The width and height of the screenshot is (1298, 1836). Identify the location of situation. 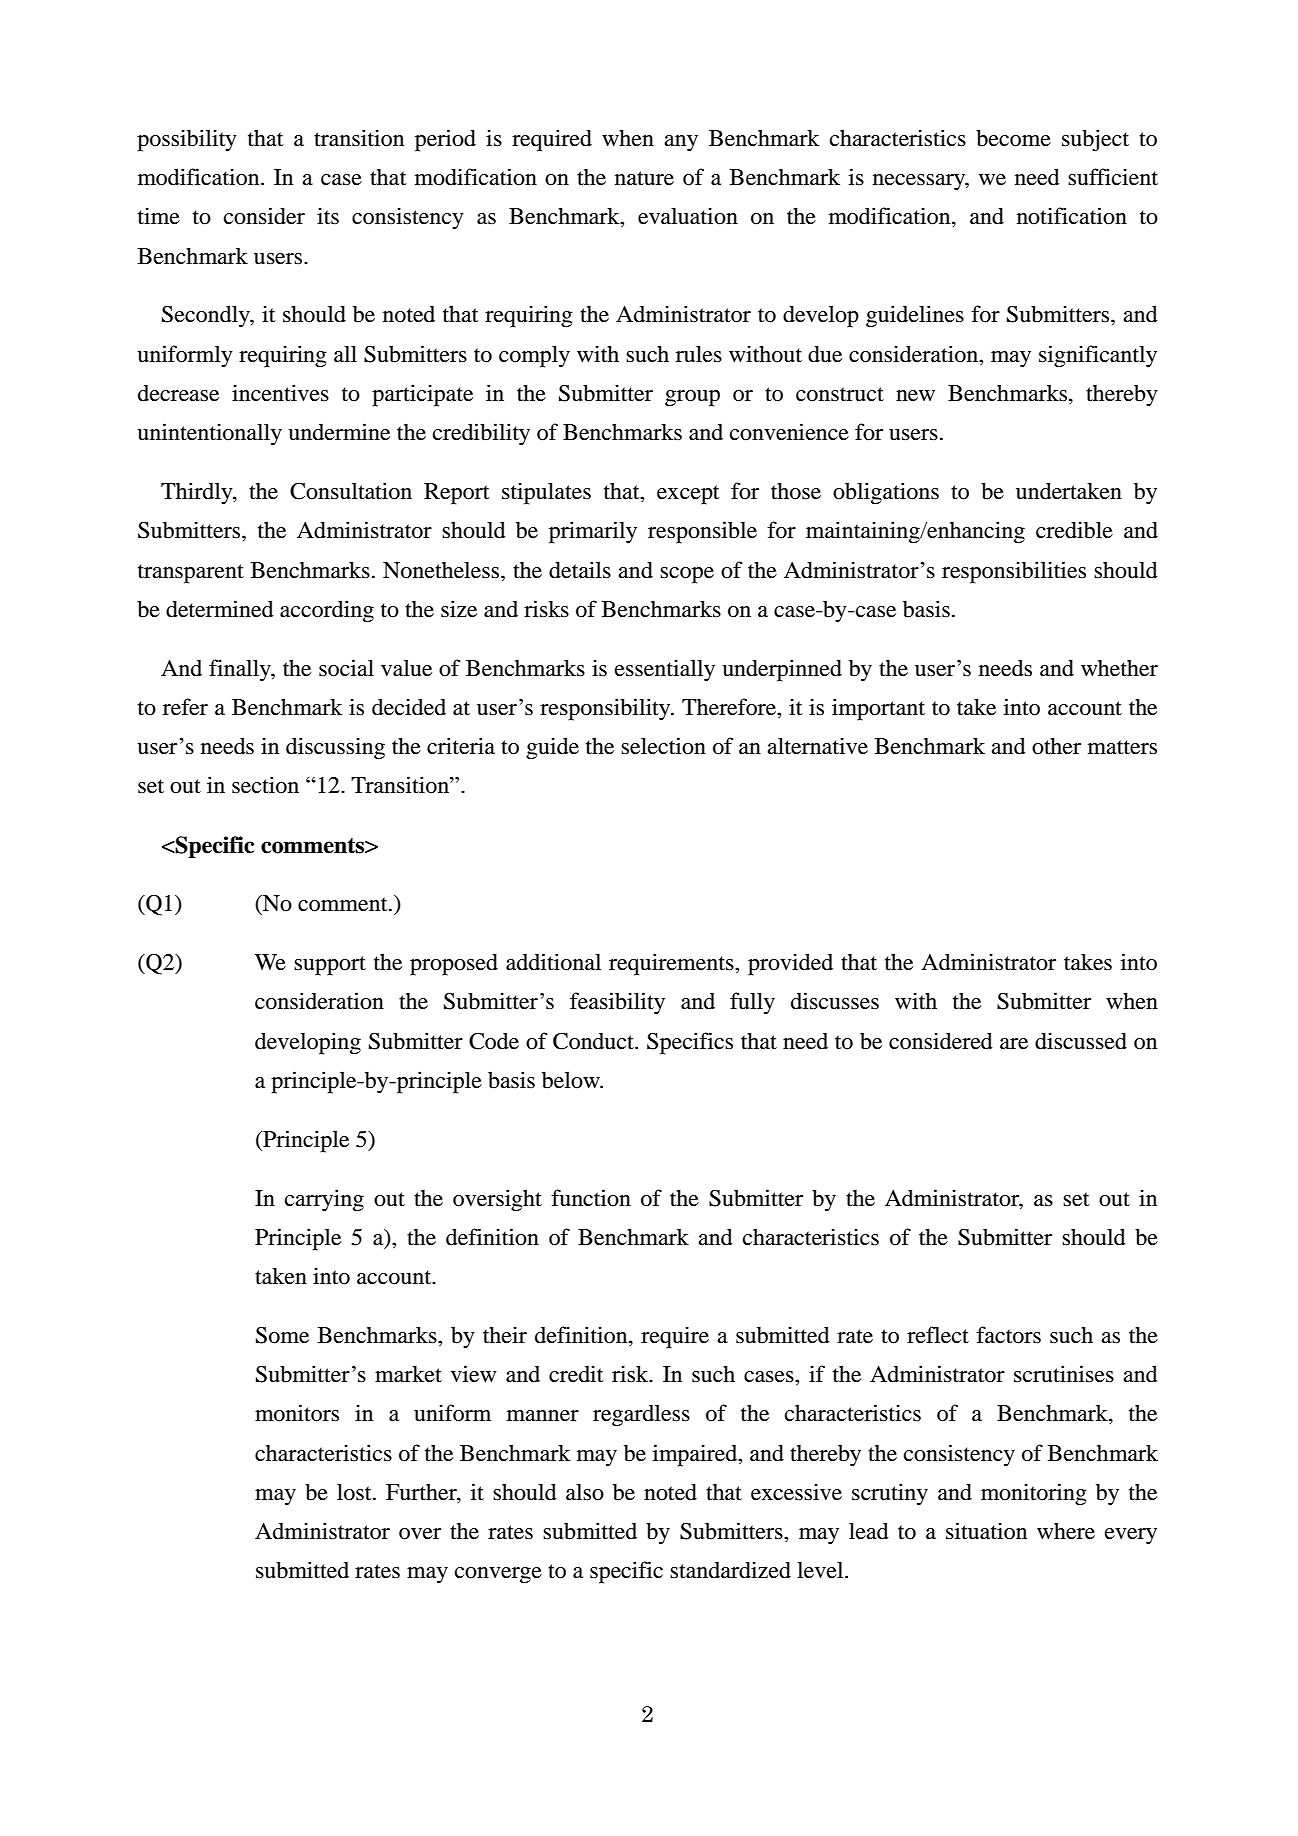
(986, 1531).
